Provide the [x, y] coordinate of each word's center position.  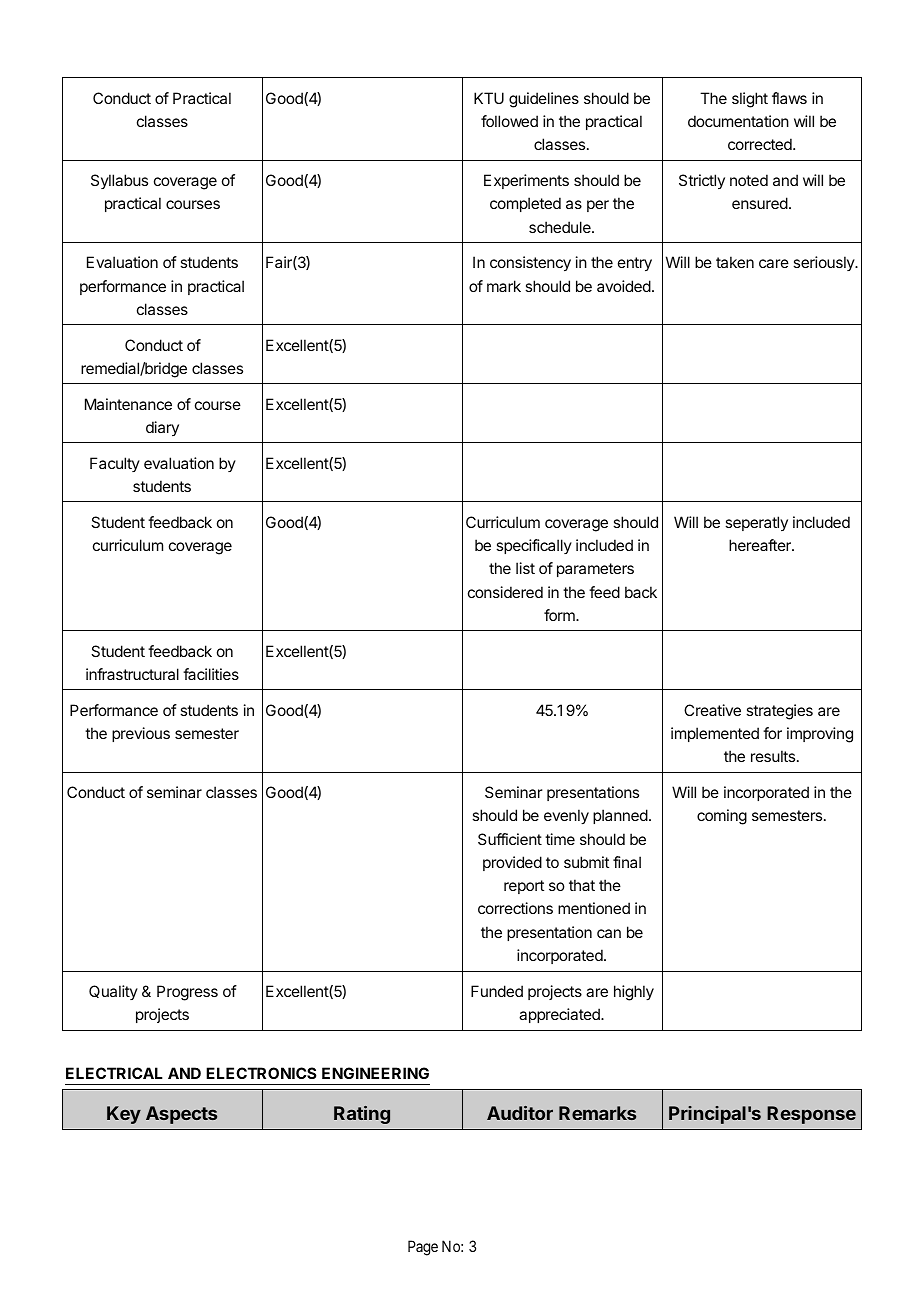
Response [811, 1115]
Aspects [181, 1115]
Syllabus [119, 181]
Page [423, 1248]
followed [509, 121]
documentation [738, 121]
